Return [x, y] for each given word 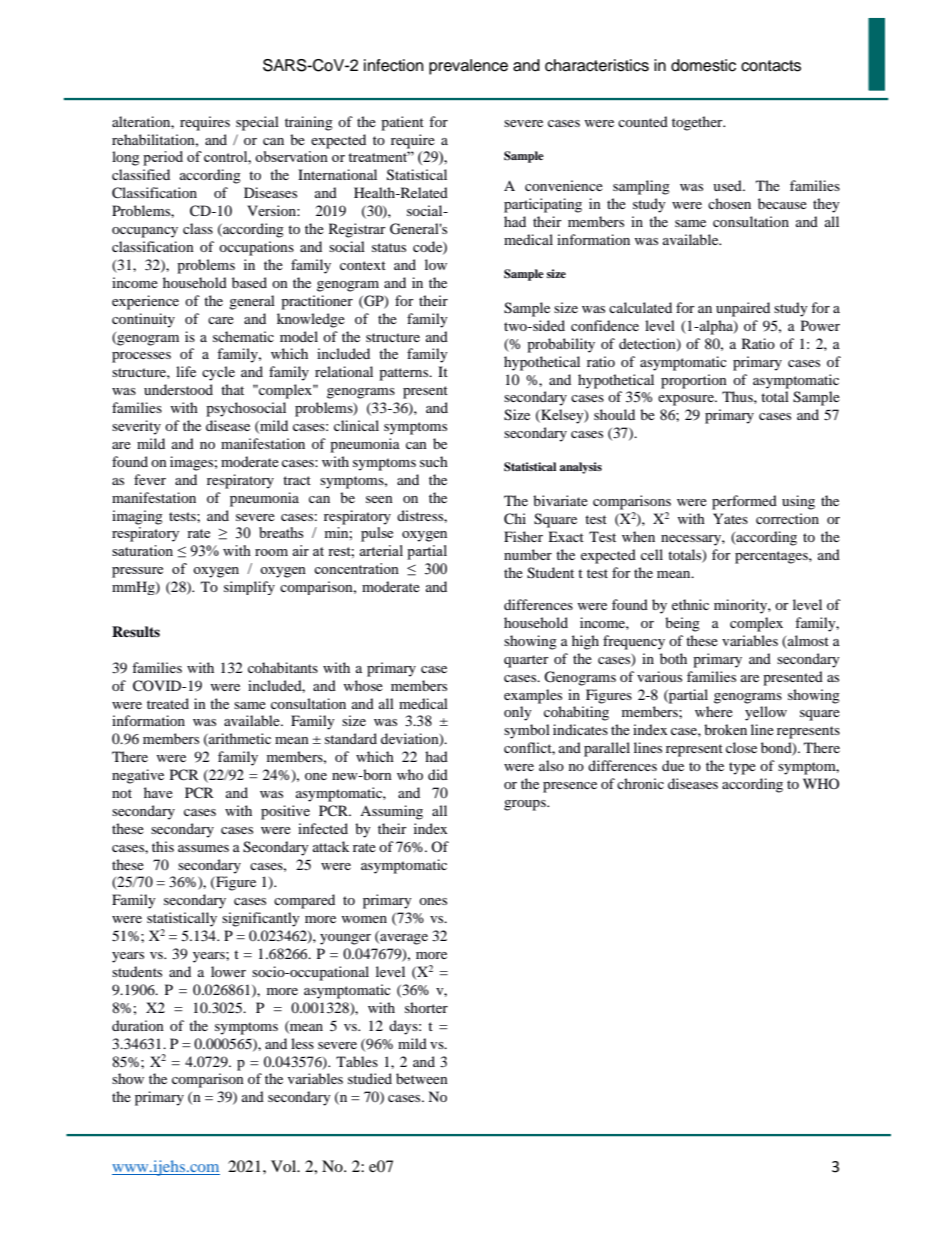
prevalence [468, 67]
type [742, 768]
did [438, 774]
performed [744, 502]
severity [136, 427]
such [434, 461]
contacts [771, 66]
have [158, 792]
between [422, 1078]
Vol [285, 1166]
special [257, 123]
